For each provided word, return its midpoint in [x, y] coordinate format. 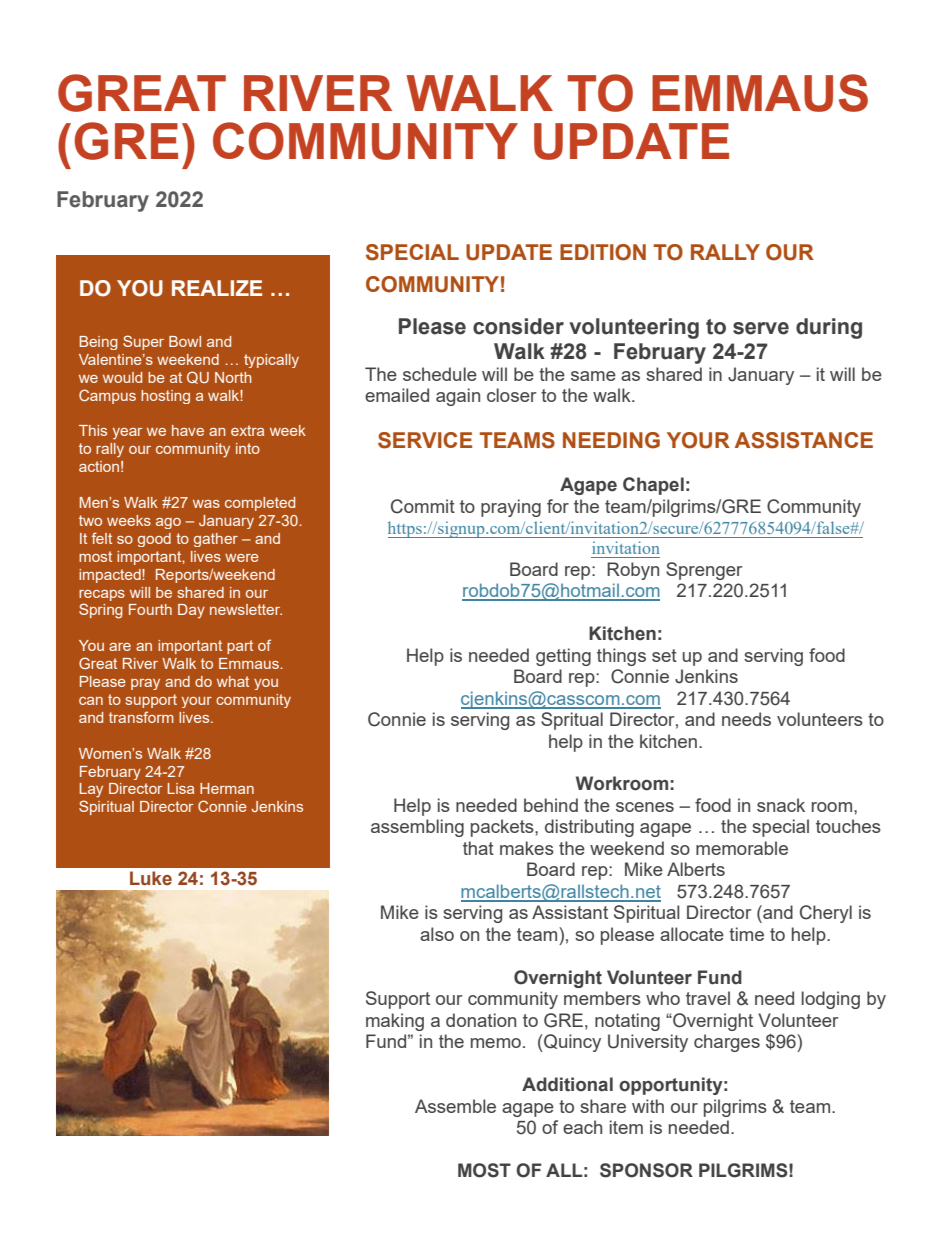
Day [191, 611]
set [664, 655]
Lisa [181, 788]
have [188, 430]
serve [761, 328]
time [746, 934]
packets [503, 828]
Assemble [455, 1106]
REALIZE [217, 288]
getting [563, 657]
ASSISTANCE [804, 440]
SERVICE [425, 440]
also [437, 934]
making [395, 1022]
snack [781, 805]
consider [518, 326]
